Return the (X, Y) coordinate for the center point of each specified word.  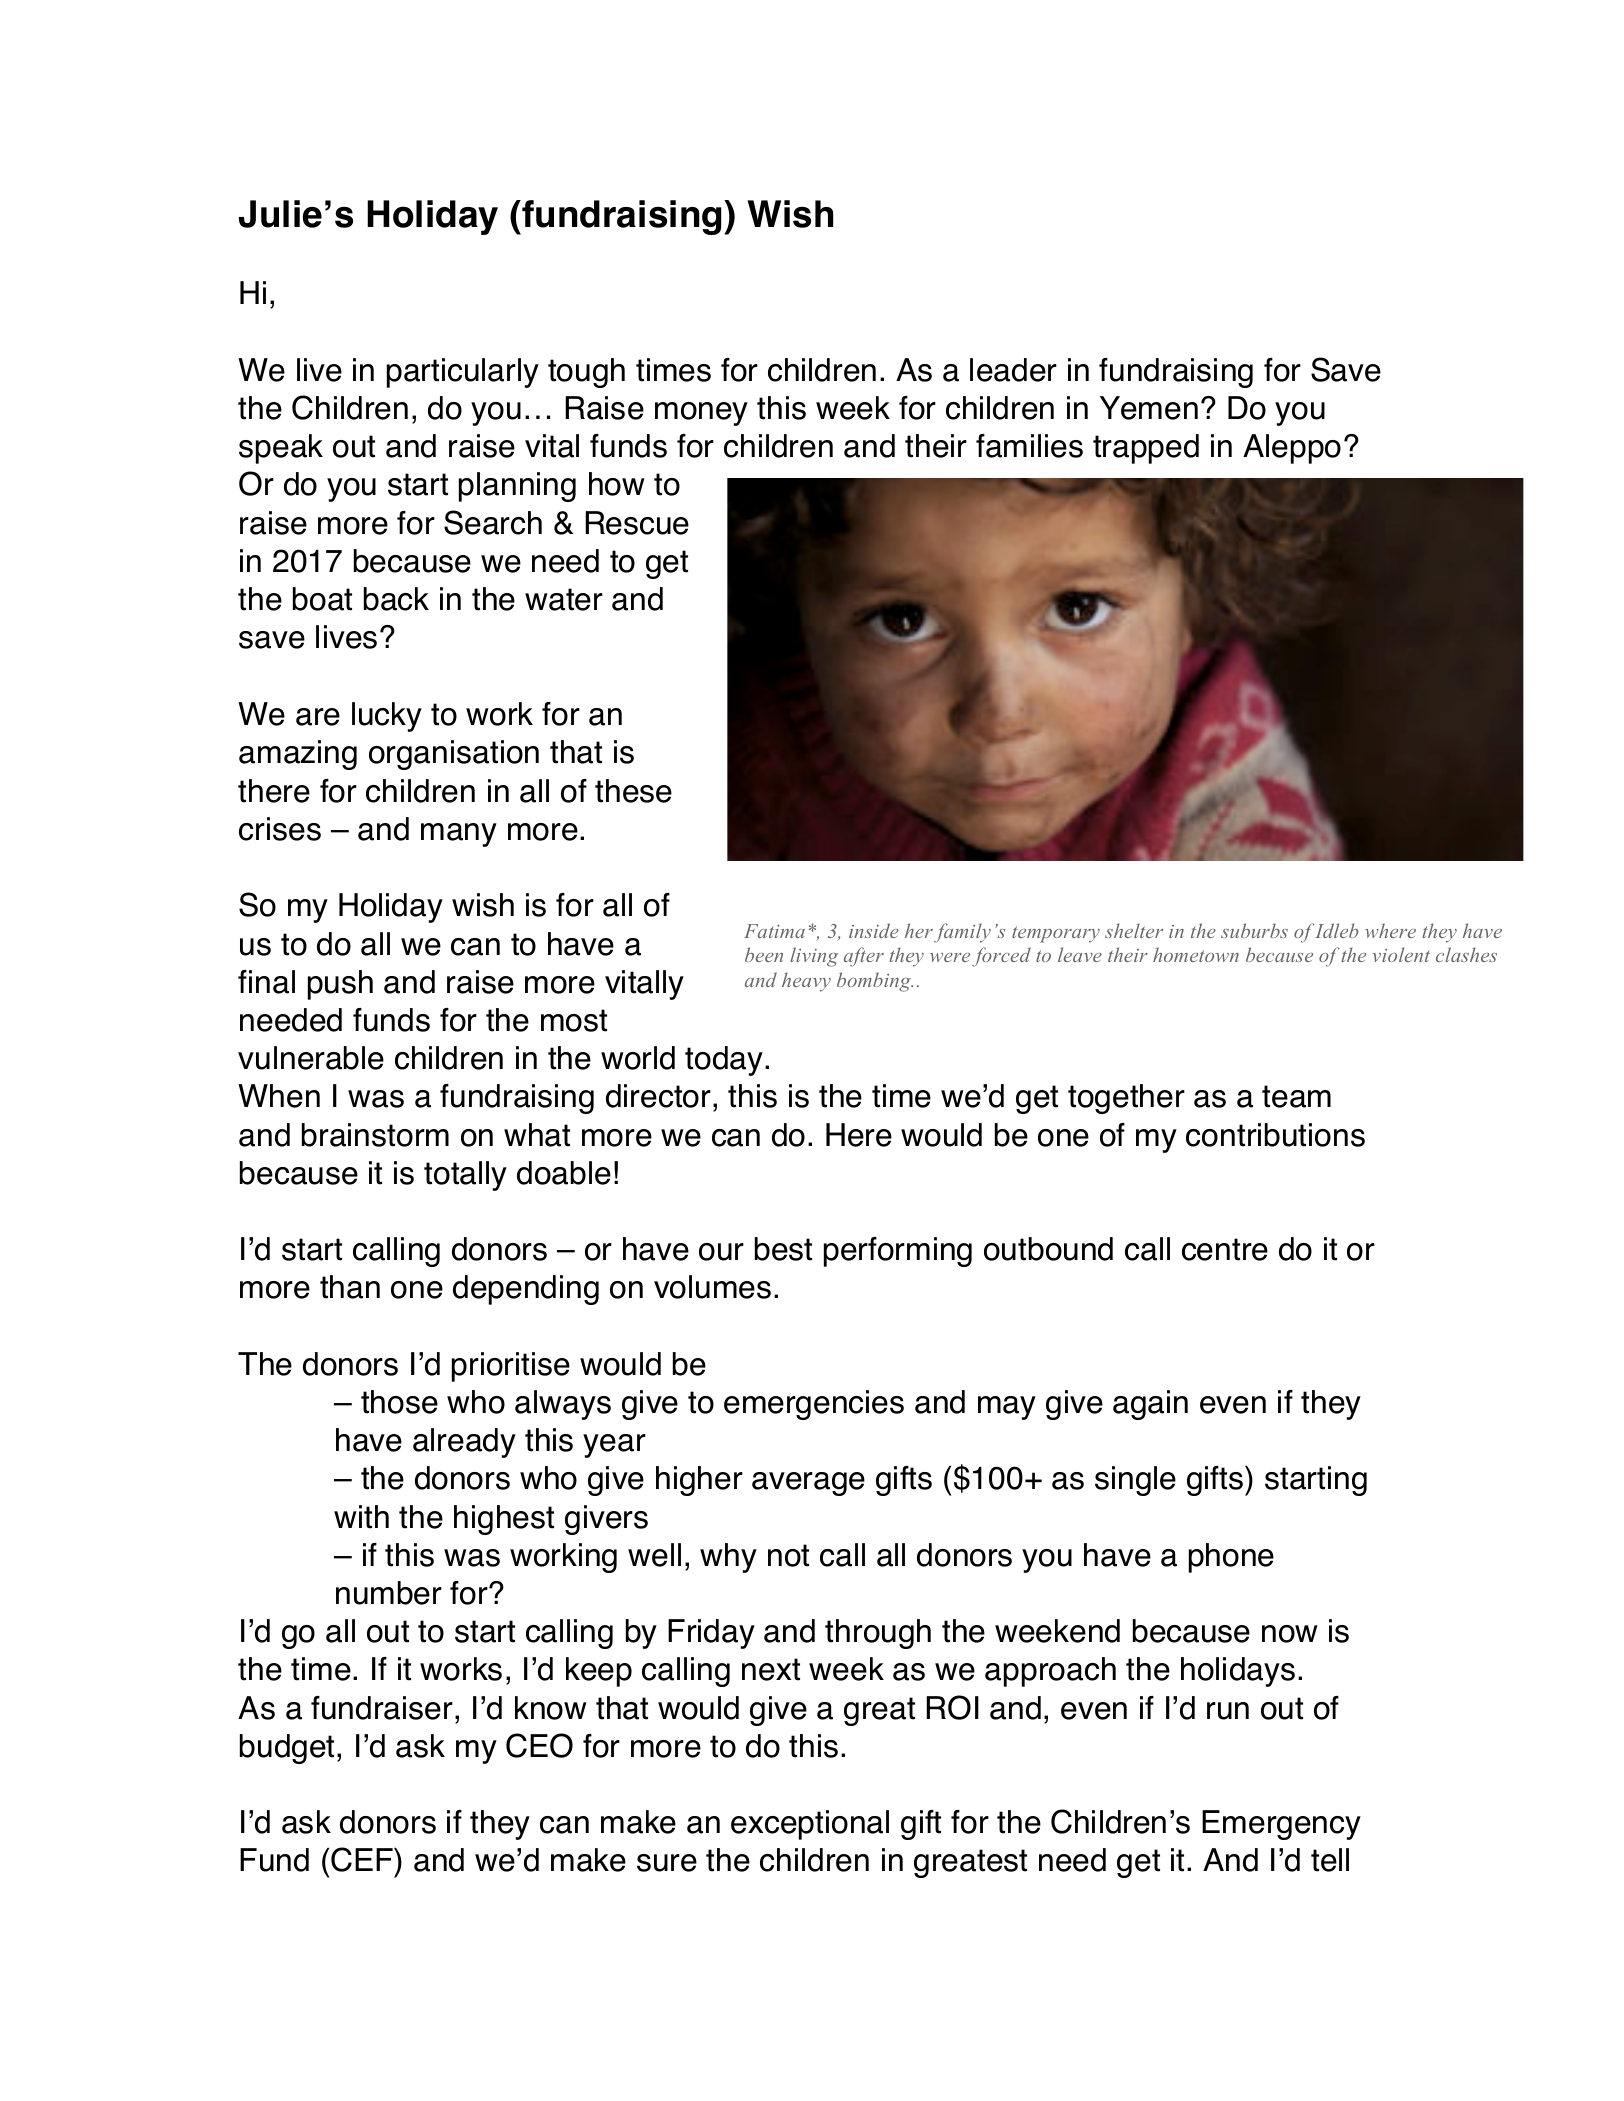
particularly (463, 373)
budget (289, 1749)
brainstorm (375, 1135)
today (725, 1061)
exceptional (810, 1825)
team (1296, 1096)
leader (1013, 370)
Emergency (1281, 1825)
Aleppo (1292, 449)
